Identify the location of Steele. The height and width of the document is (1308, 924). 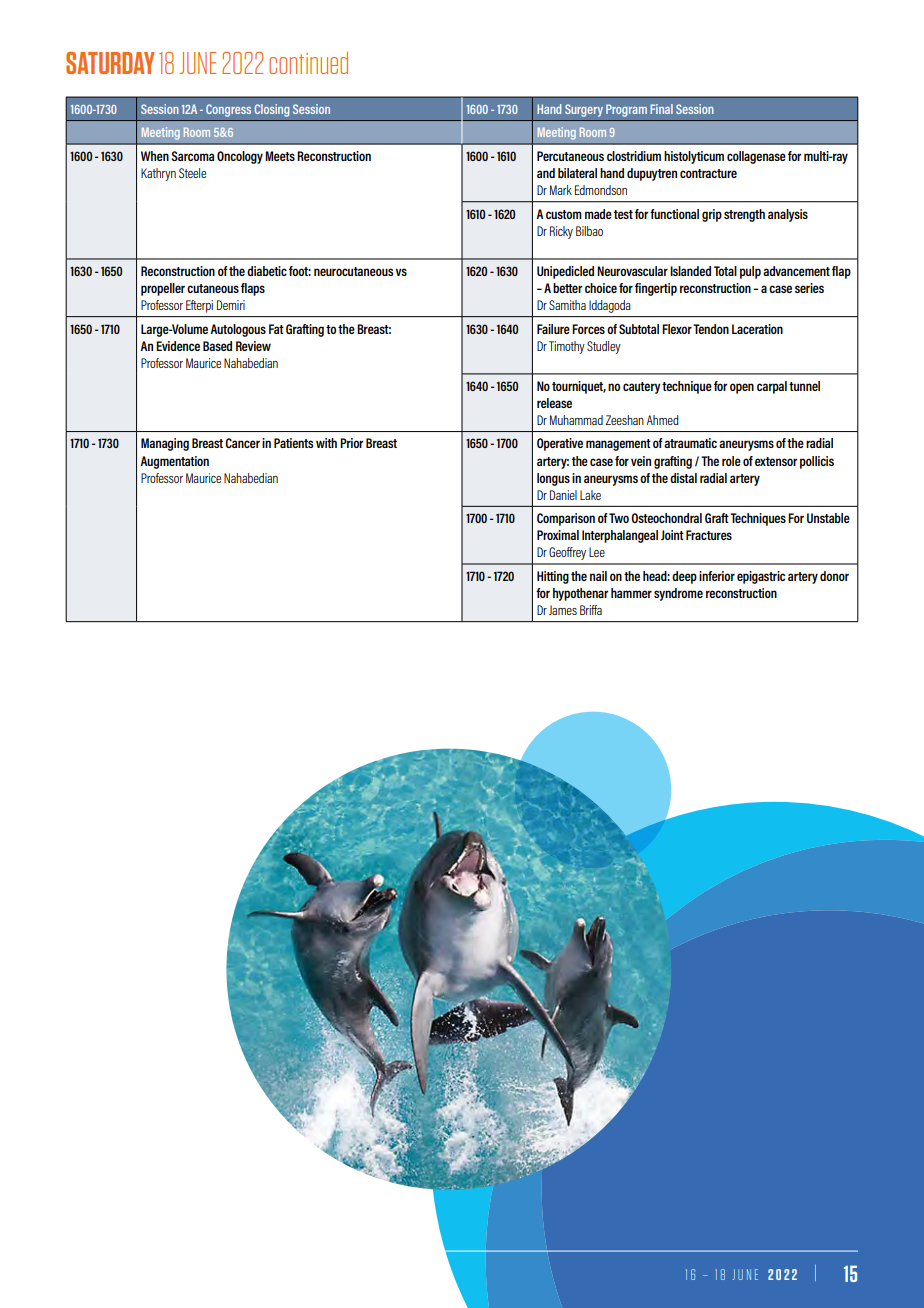
(192, 173).
